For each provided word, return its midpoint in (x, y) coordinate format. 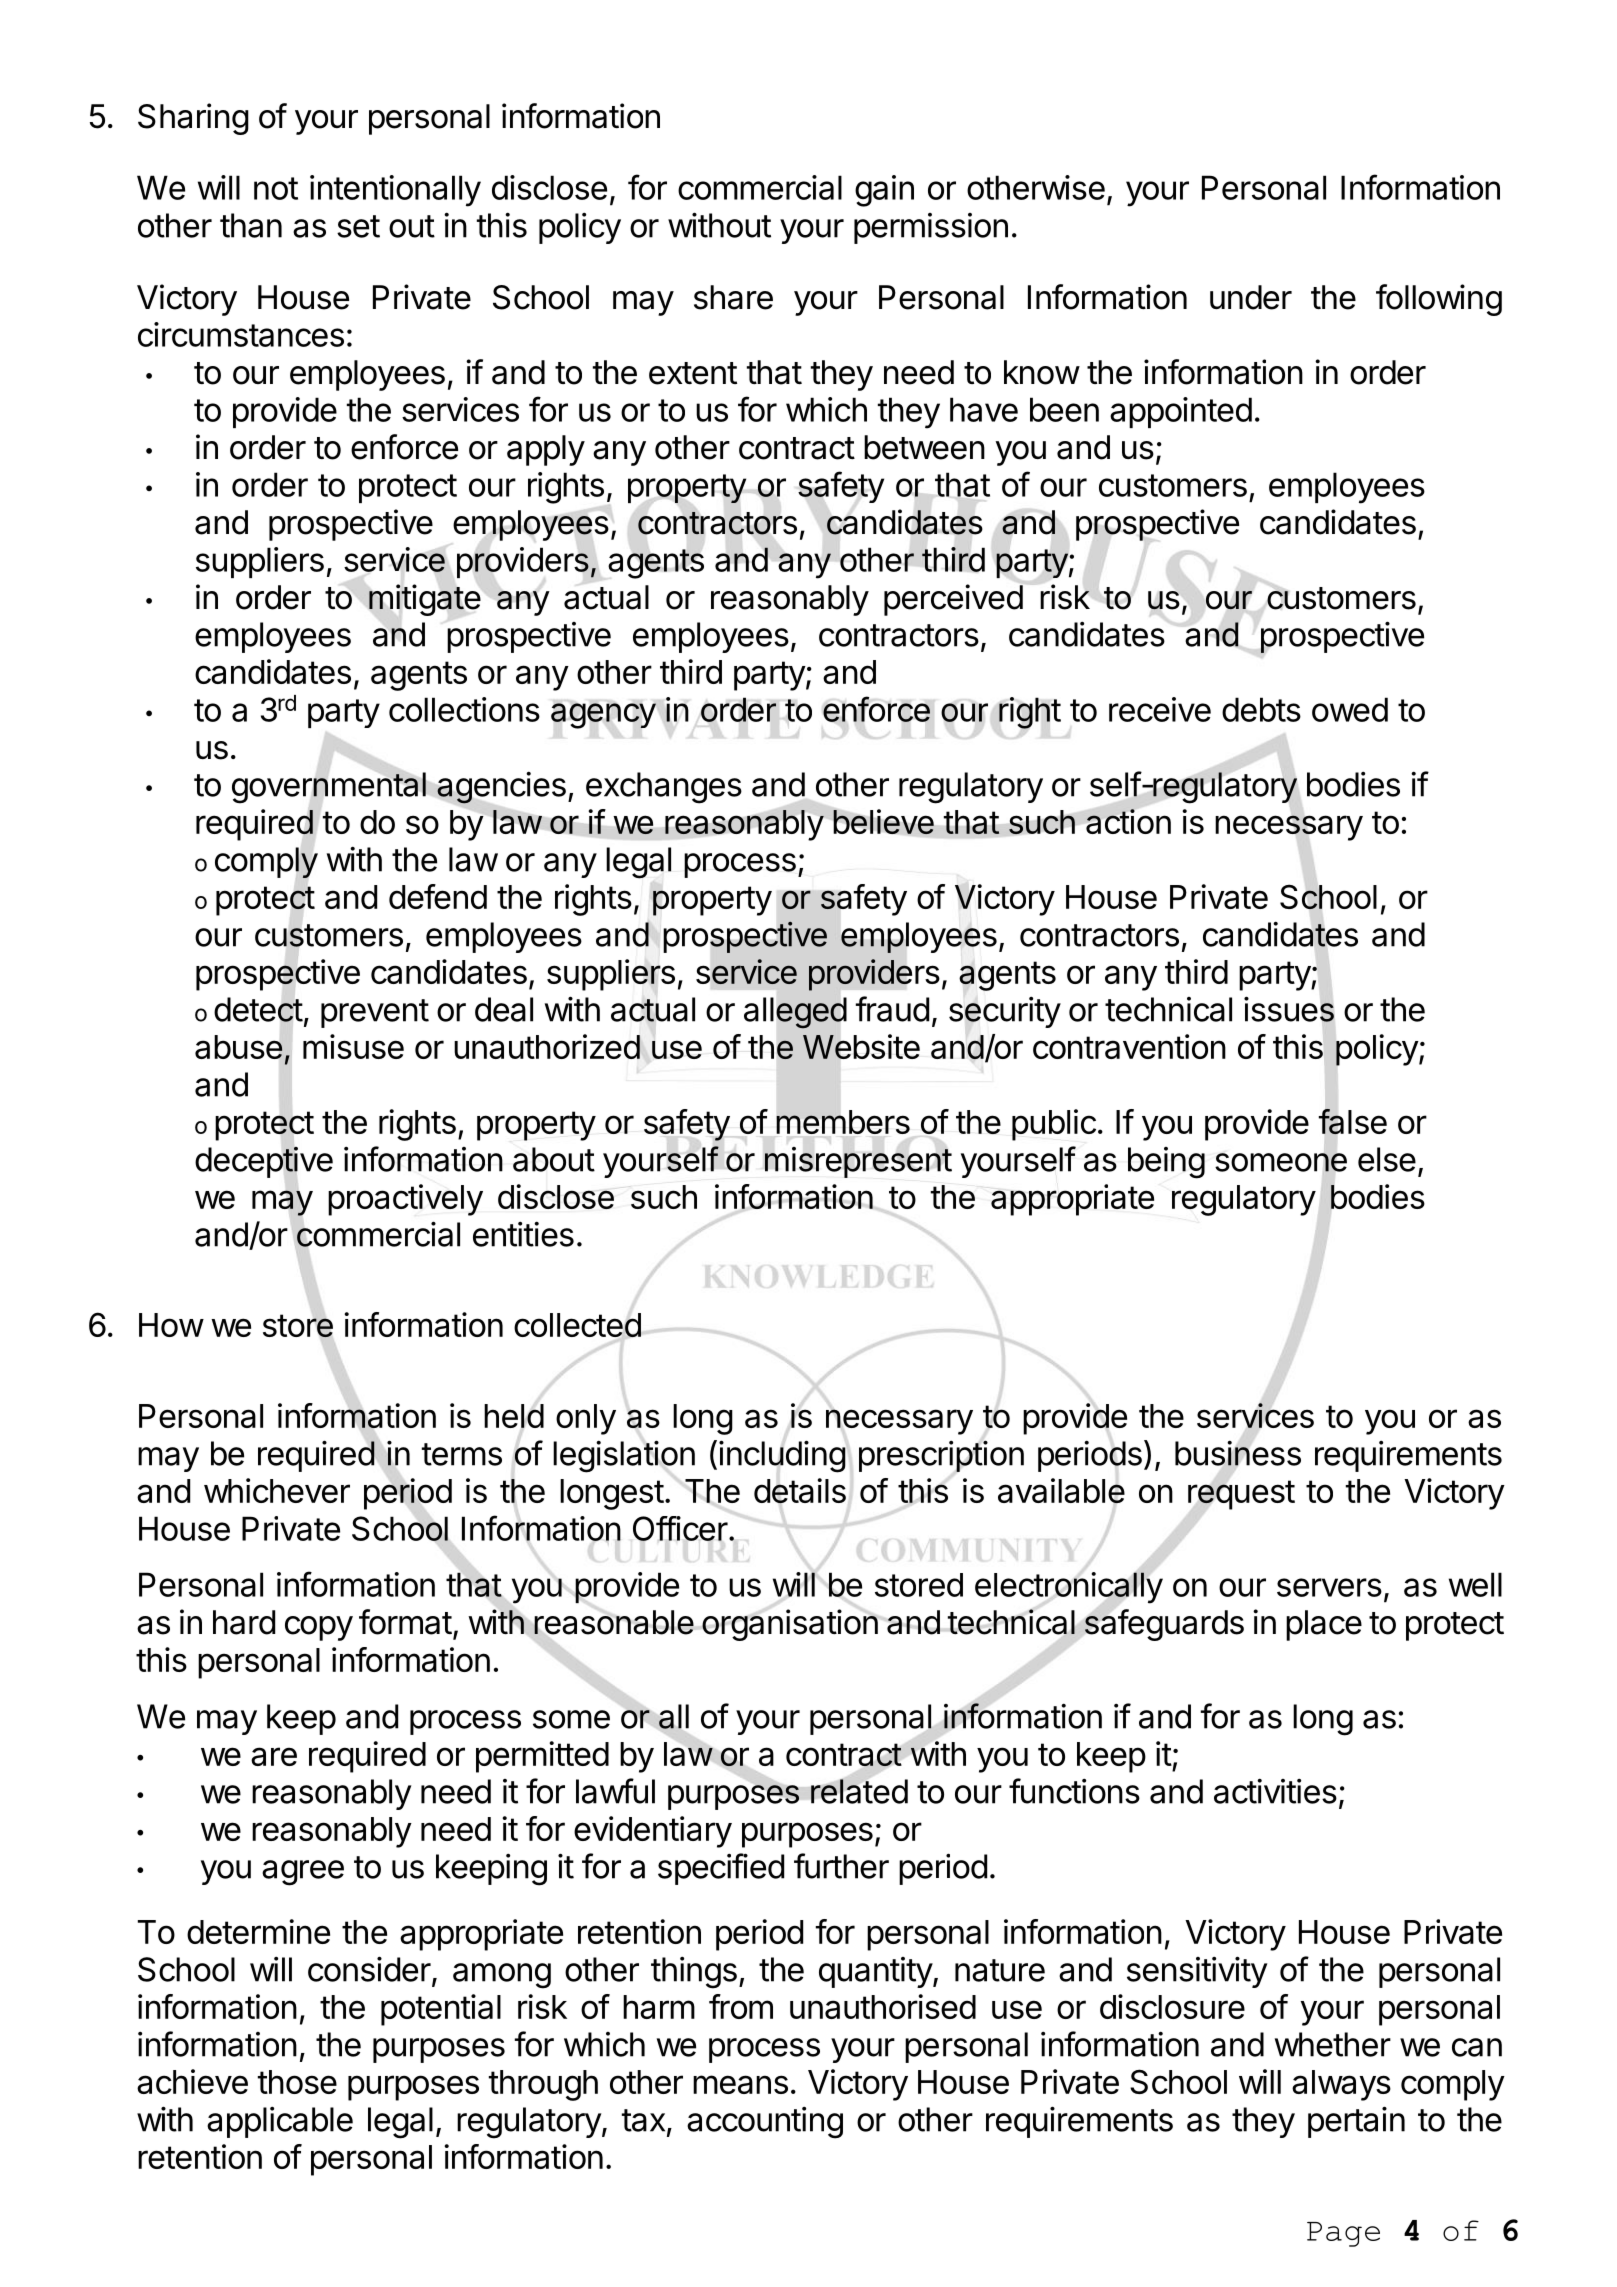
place (1324, 1625)
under (1251, 297)
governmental (329, 788)
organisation (790, 1625)
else (1387, 1159)
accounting (765, 2123)
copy (319, 1628)
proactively (405, 1200)
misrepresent (858, 1162)
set (358, 226)
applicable (280, 2122)
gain (884, 191)
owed (1350, 709)
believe (883, 822)
